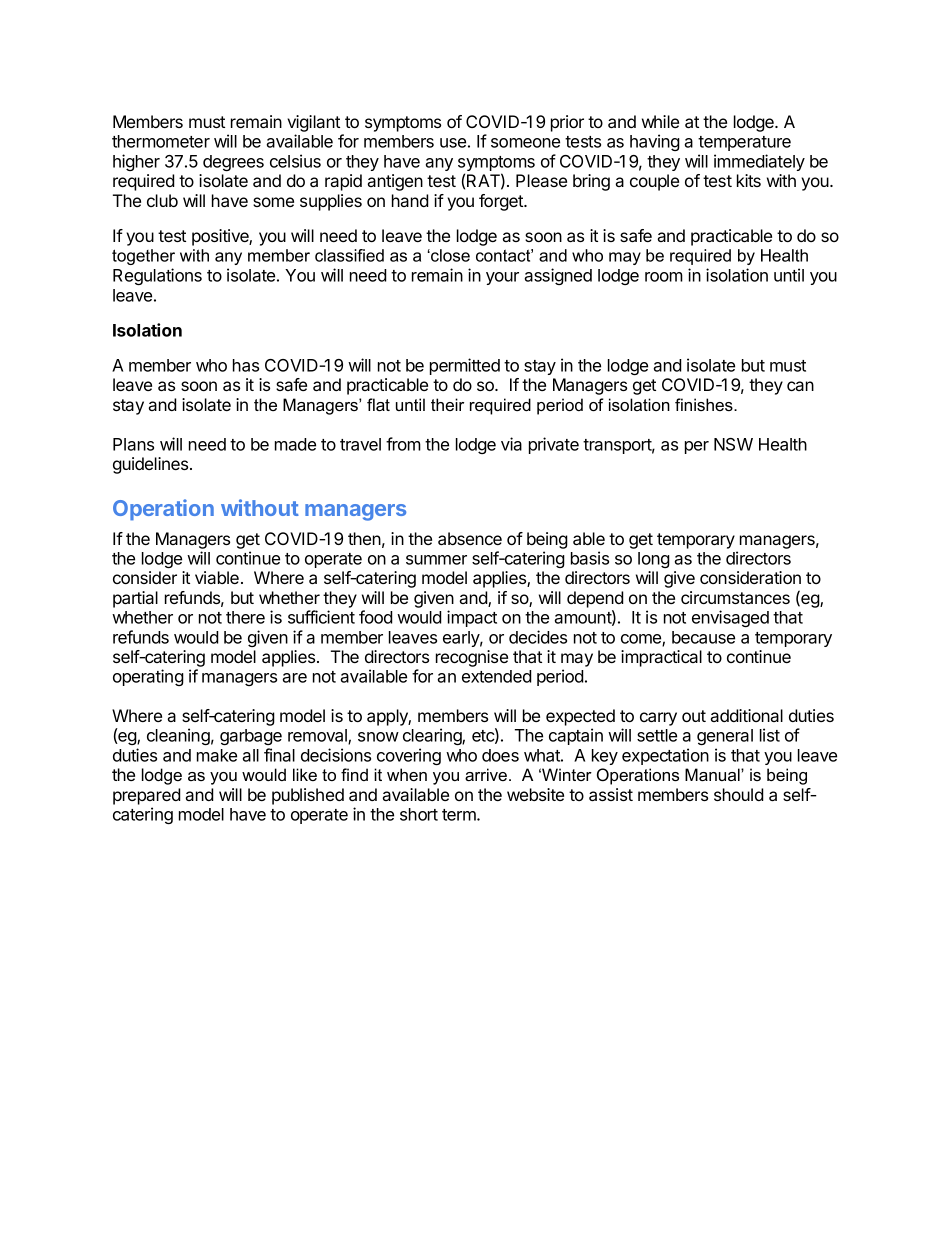 The height and width of the screenshot is (1233, 952). I want to click on degrees, so click(233, 163).
